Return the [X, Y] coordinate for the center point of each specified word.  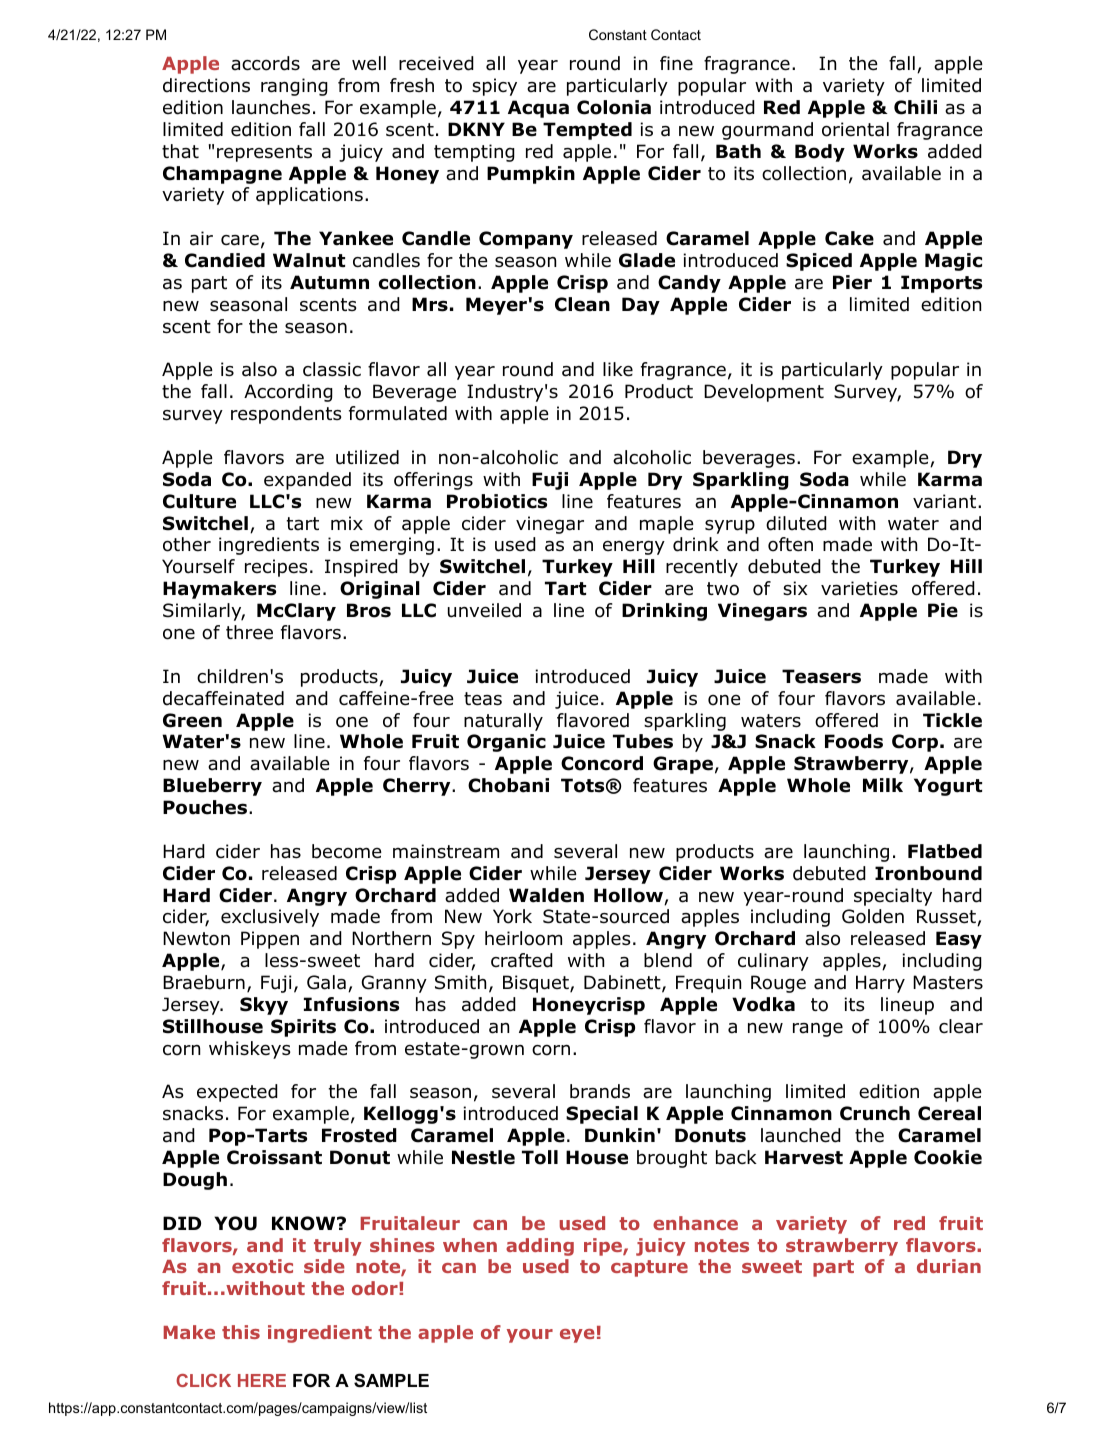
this [241, 1332]
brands [600, 1091]
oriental [855, 129]
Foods [854, 741]
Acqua [538, 109]
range [818, 1029]
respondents [286, 415]
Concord [602, 763]
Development [764, 393]
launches [271, 107]
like [618, 369]
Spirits [303, 1028]
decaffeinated [223, 698]
